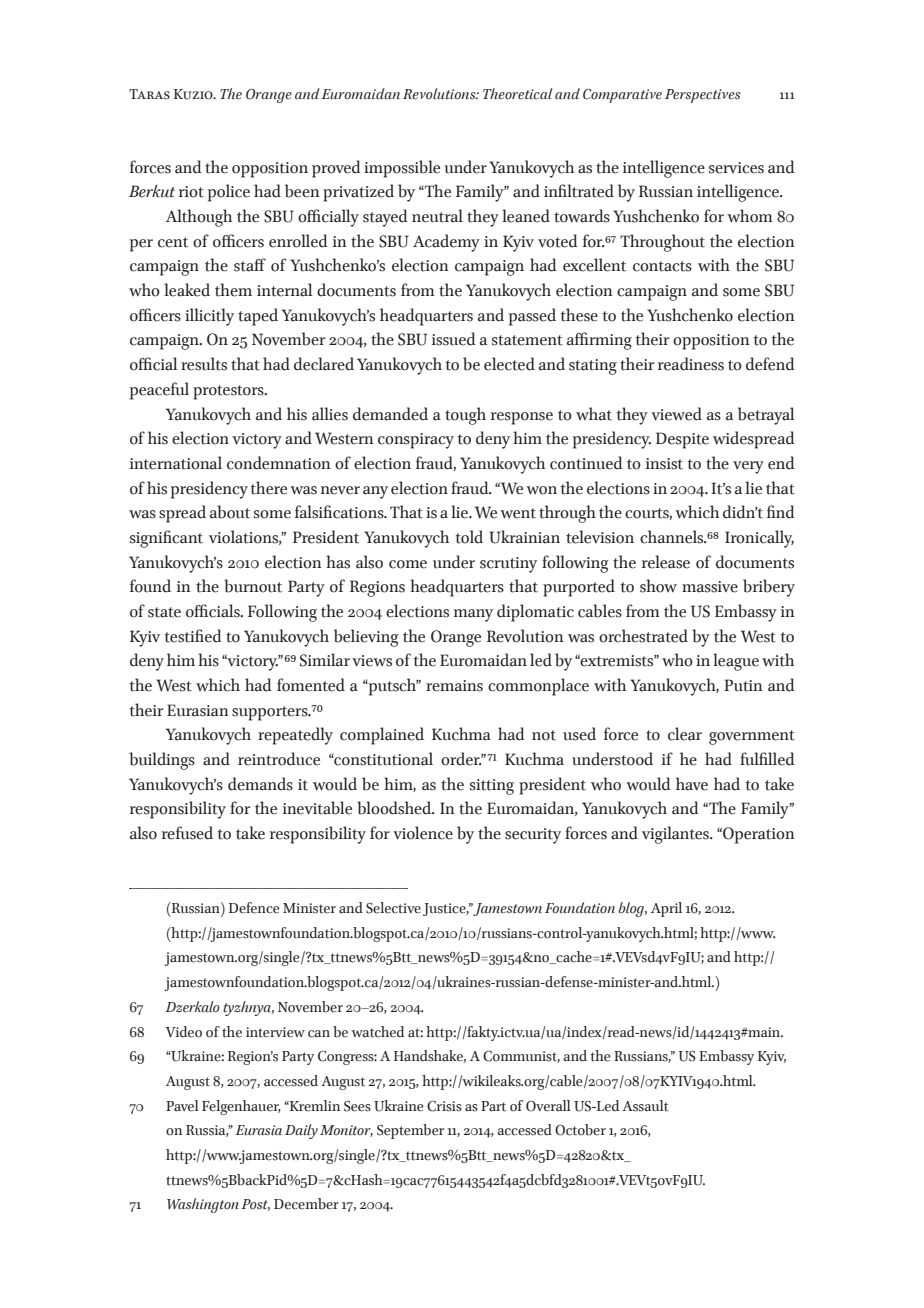  What do you see at coordinates (517, 94) in the screenshot?
I see `Theoretical` at bounding box center [517, 94].
